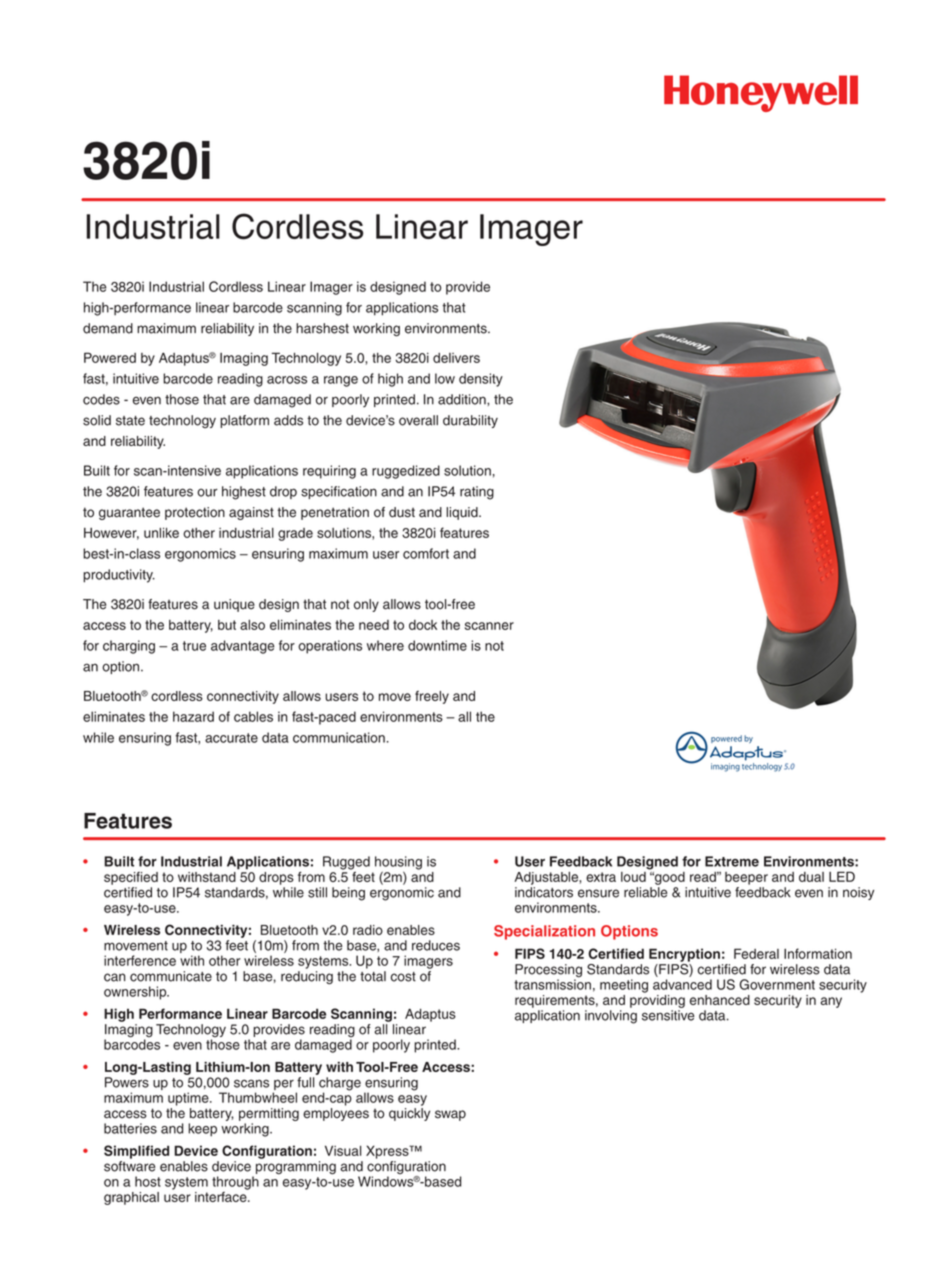 The width and height of the screenshot is (941, 1288). I want to click on comfort, so click(426, 553).
